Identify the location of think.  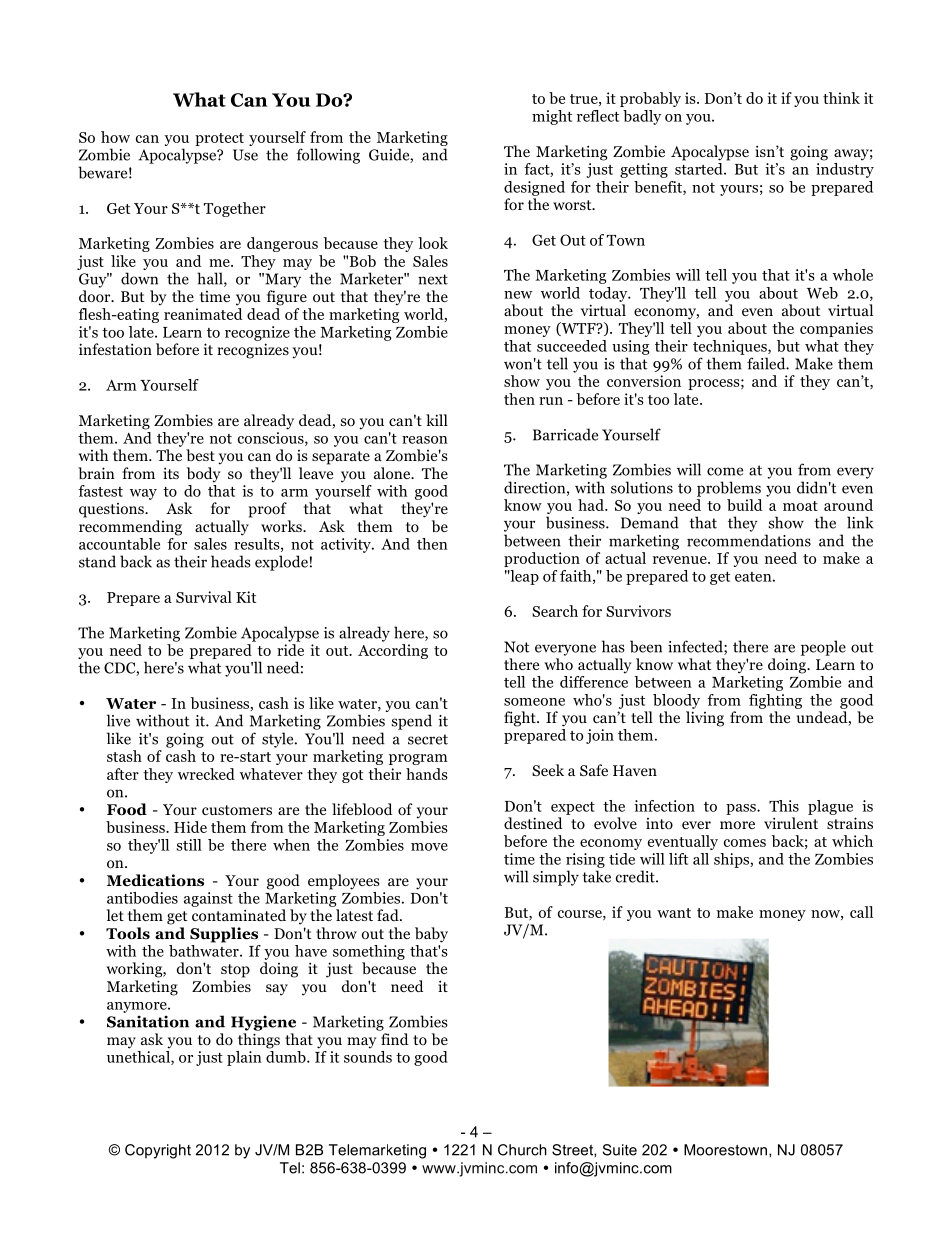
(841, 98).
